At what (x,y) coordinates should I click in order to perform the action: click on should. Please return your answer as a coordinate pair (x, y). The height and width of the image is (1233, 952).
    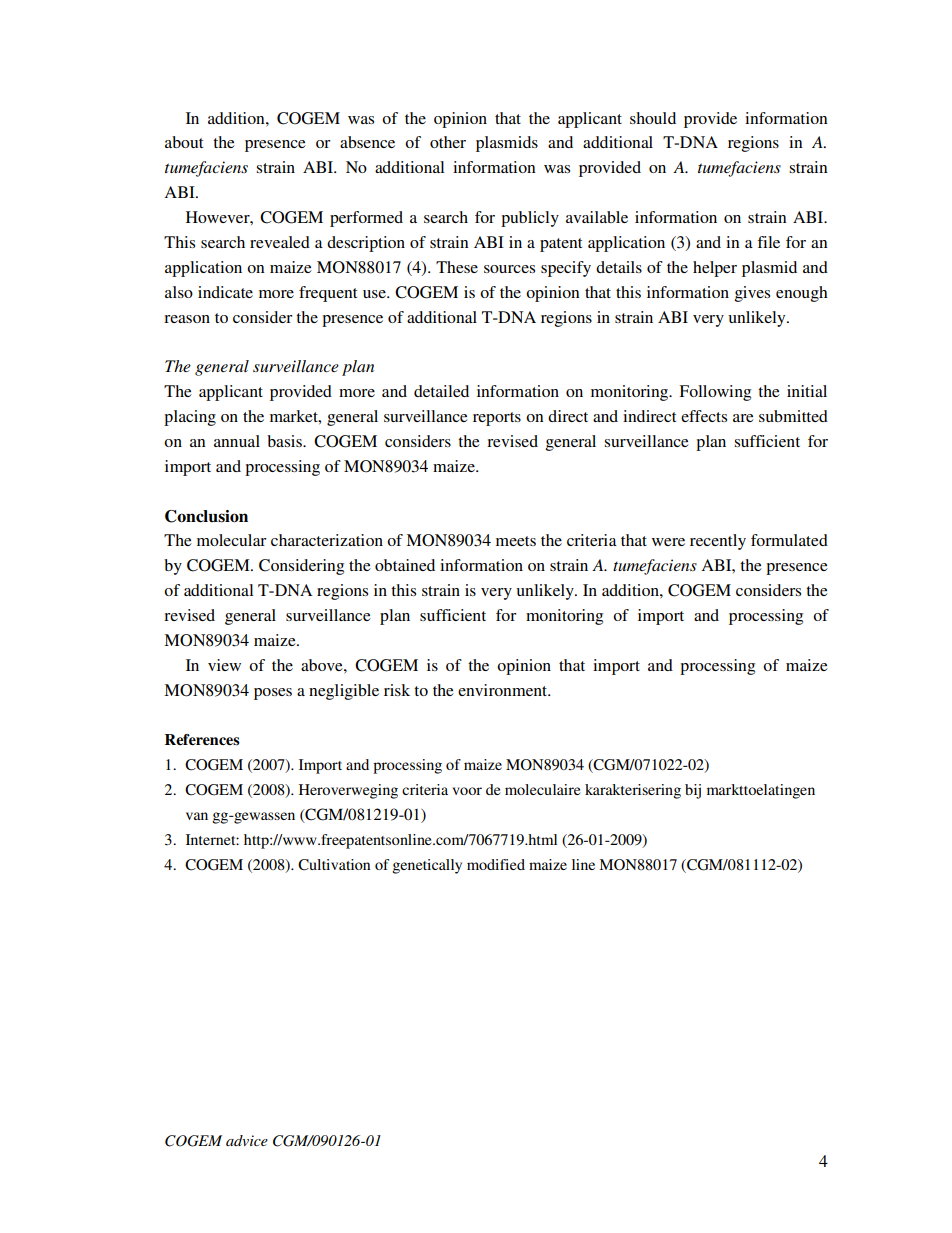
    Looking at the image, I should click on (653, 118).
